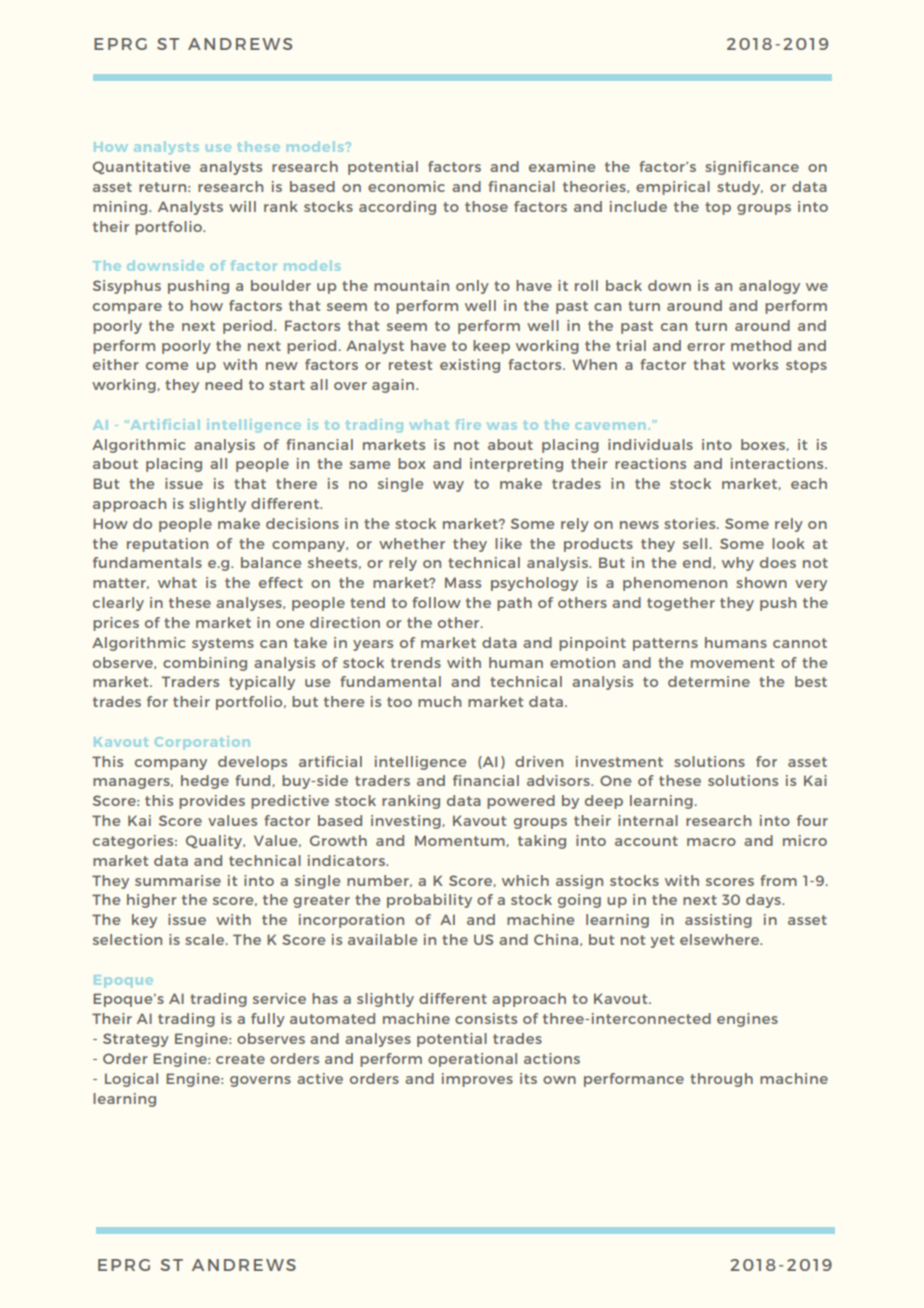 The image size is (924, 1308). What do you see at coordinates (240, 1059) in the image?
I see `create` at bounding box center [240, 1059].
